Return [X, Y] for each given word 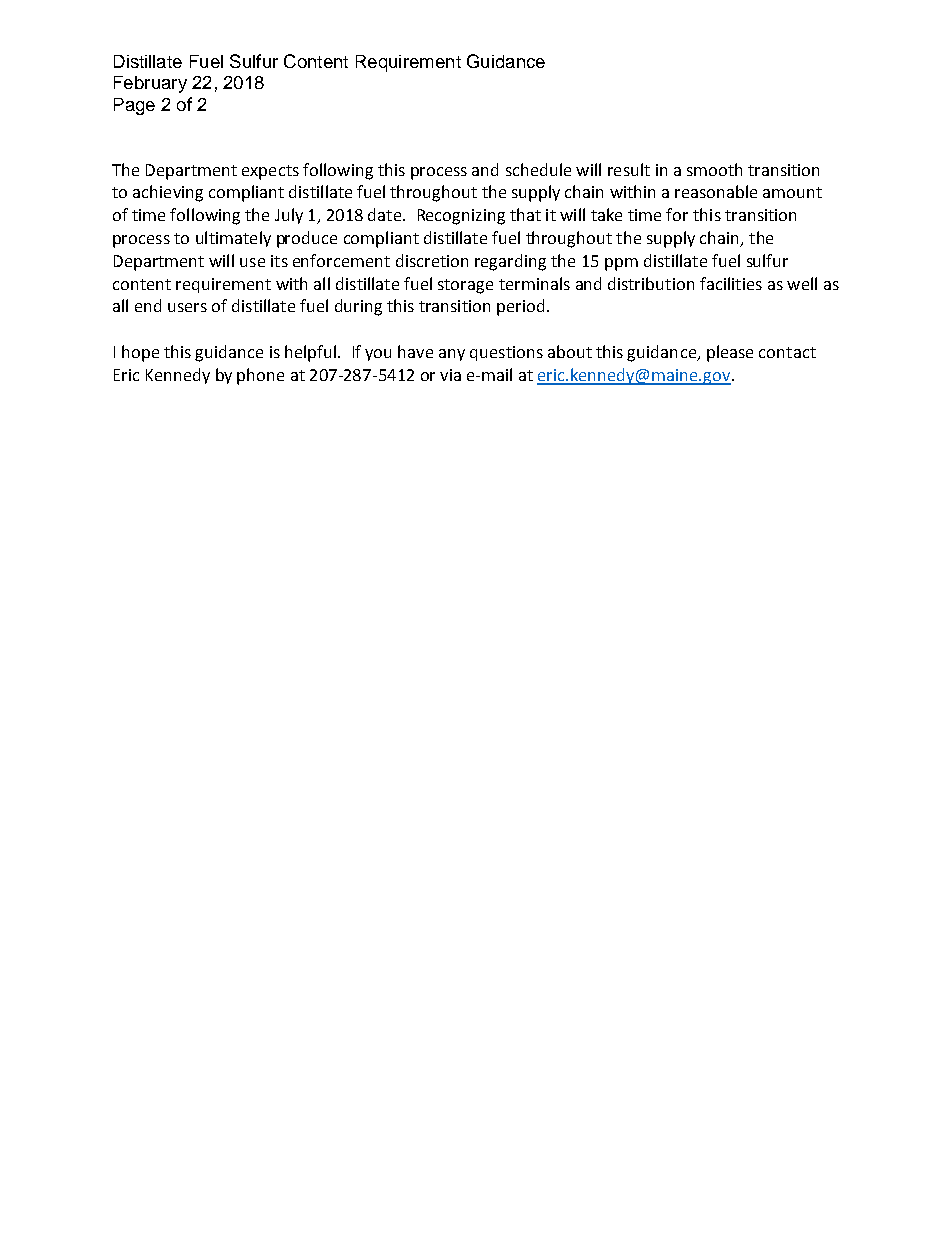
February [150, 84]
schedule [538, 169]
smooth [714, 169]
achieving [168, 193]
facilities [731, 283]
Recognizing [461, 217]
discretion [432, 260]
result [629, 169]
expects [270, 172]
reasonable [716, 191]
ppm [621, 264]
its [279, 261]
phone [260, 376]
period [520, 307]
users [187, 307]
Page [134, 106]
